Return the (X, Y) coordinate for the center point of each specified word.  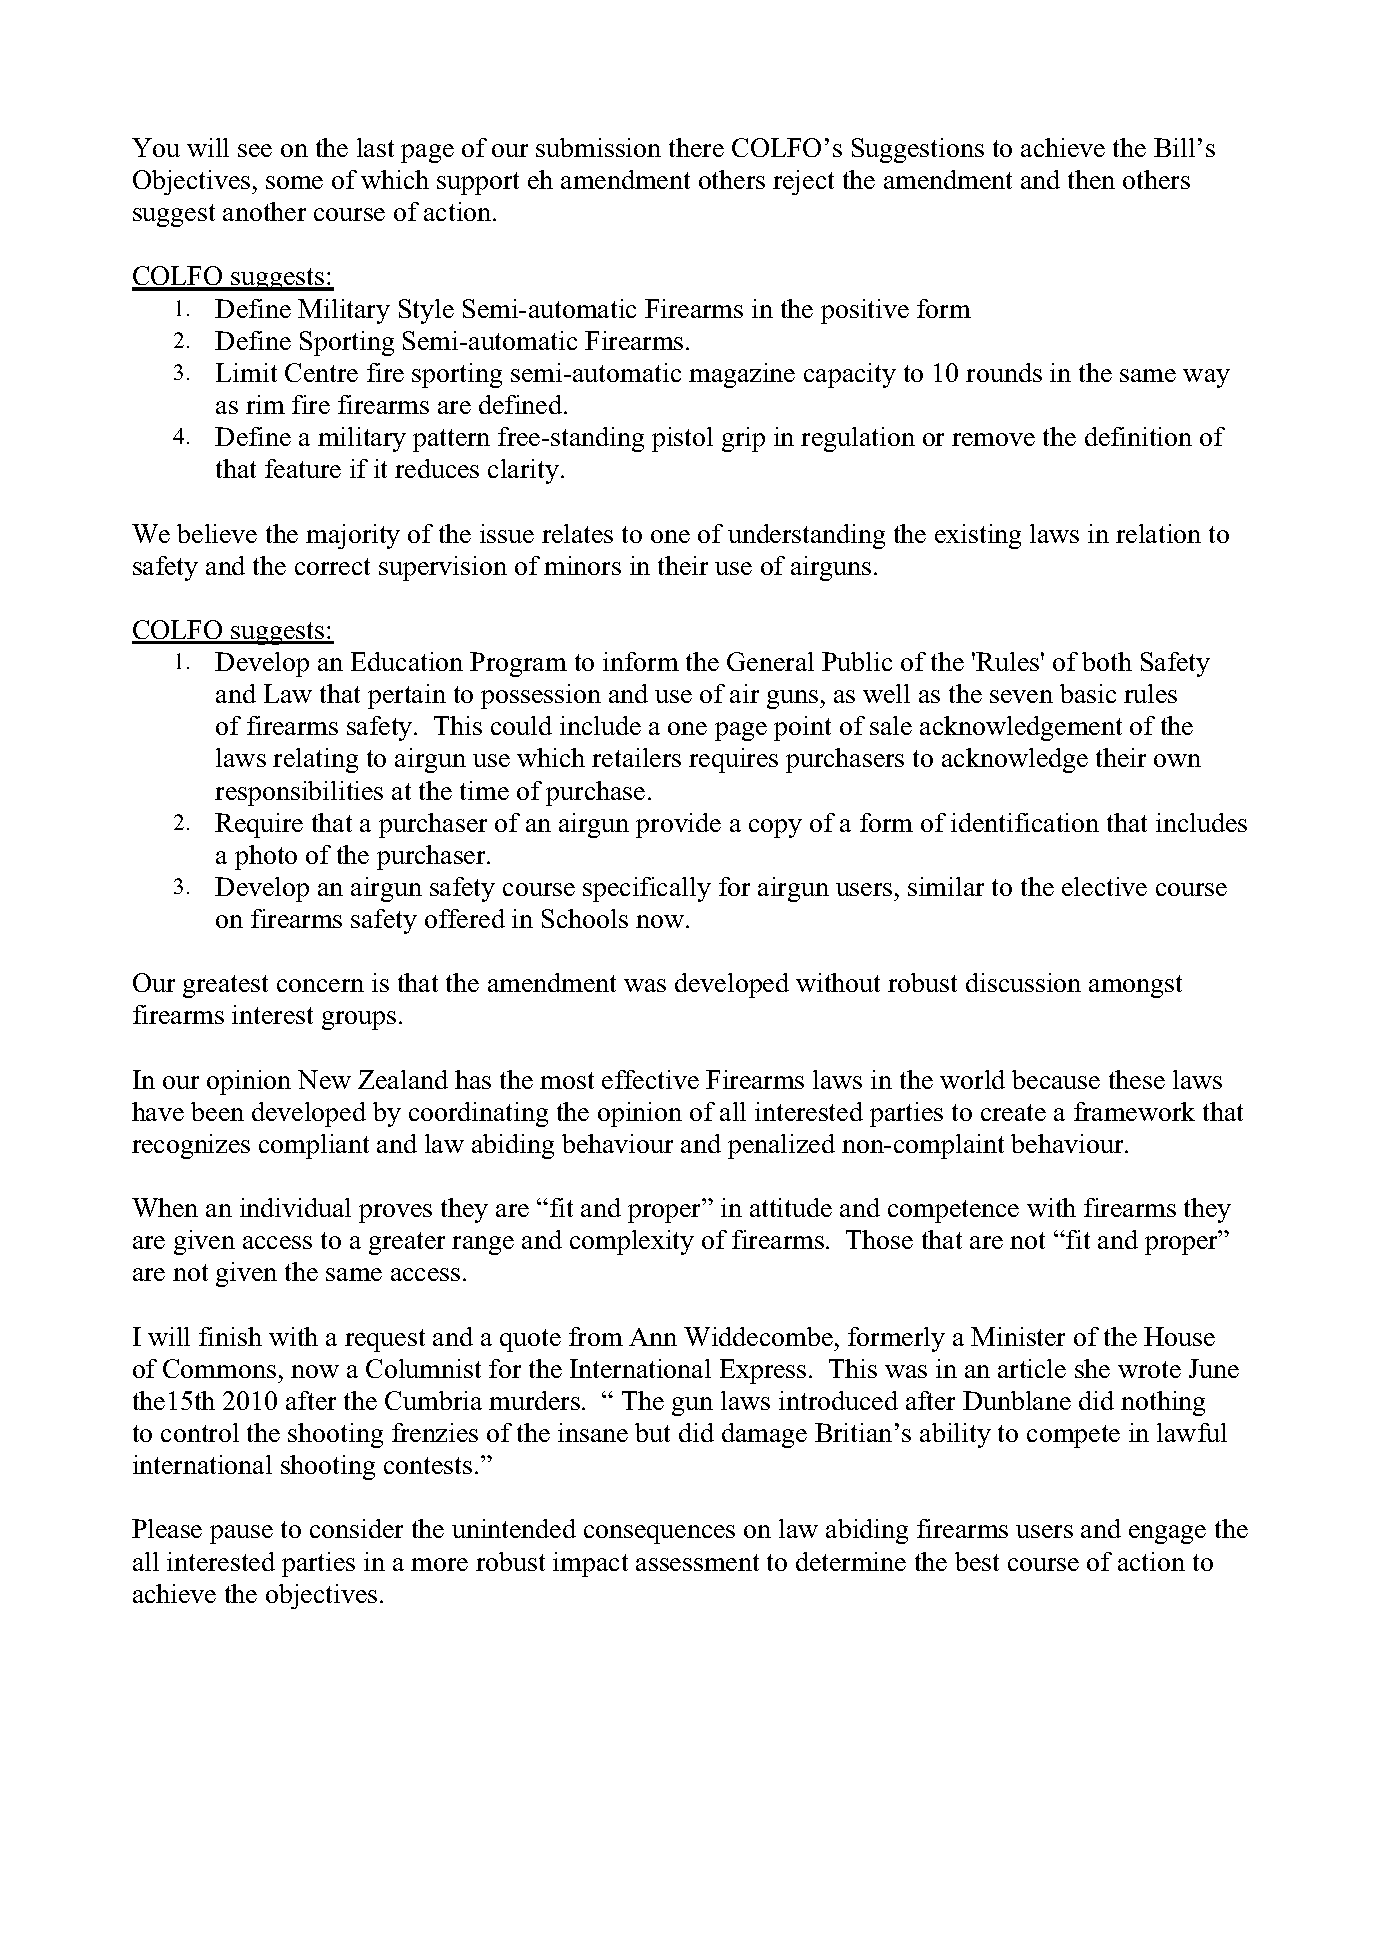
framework (1134, 1111)
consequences (659, 1534)
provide (678, 825)
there (696, 147)
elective (1104, 886)
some (294, 182)
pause (241, 1534)
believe (217, 533)
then (1091, 179)
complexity (632, 1242)
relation (1158, 533)
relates (577, 533)
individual (295, 1207)
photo (266, 857)
